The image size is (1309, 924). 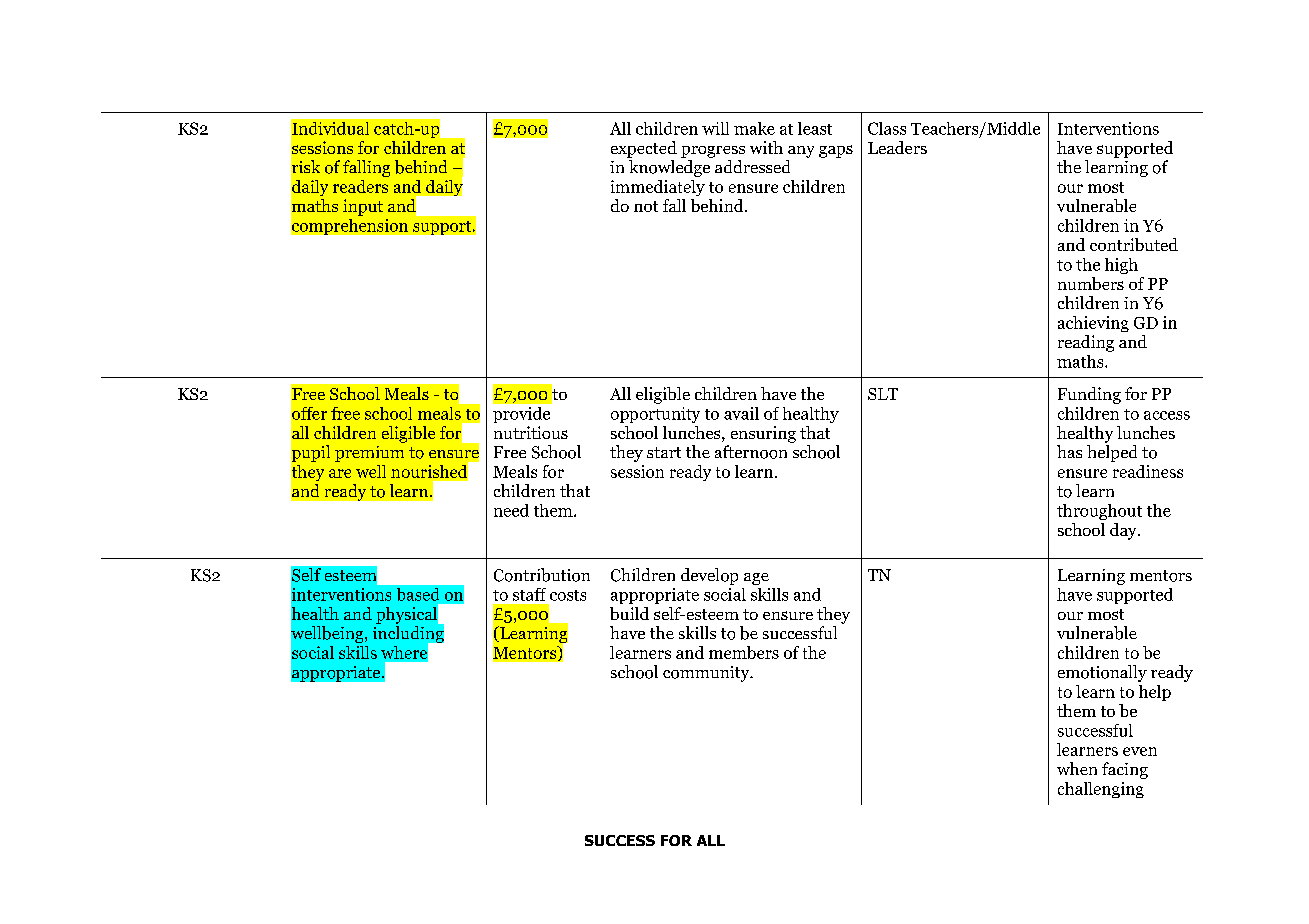 What do you see at coordinates (707, 674) in the image?
I see `community` at bounding box center [707, 674].
